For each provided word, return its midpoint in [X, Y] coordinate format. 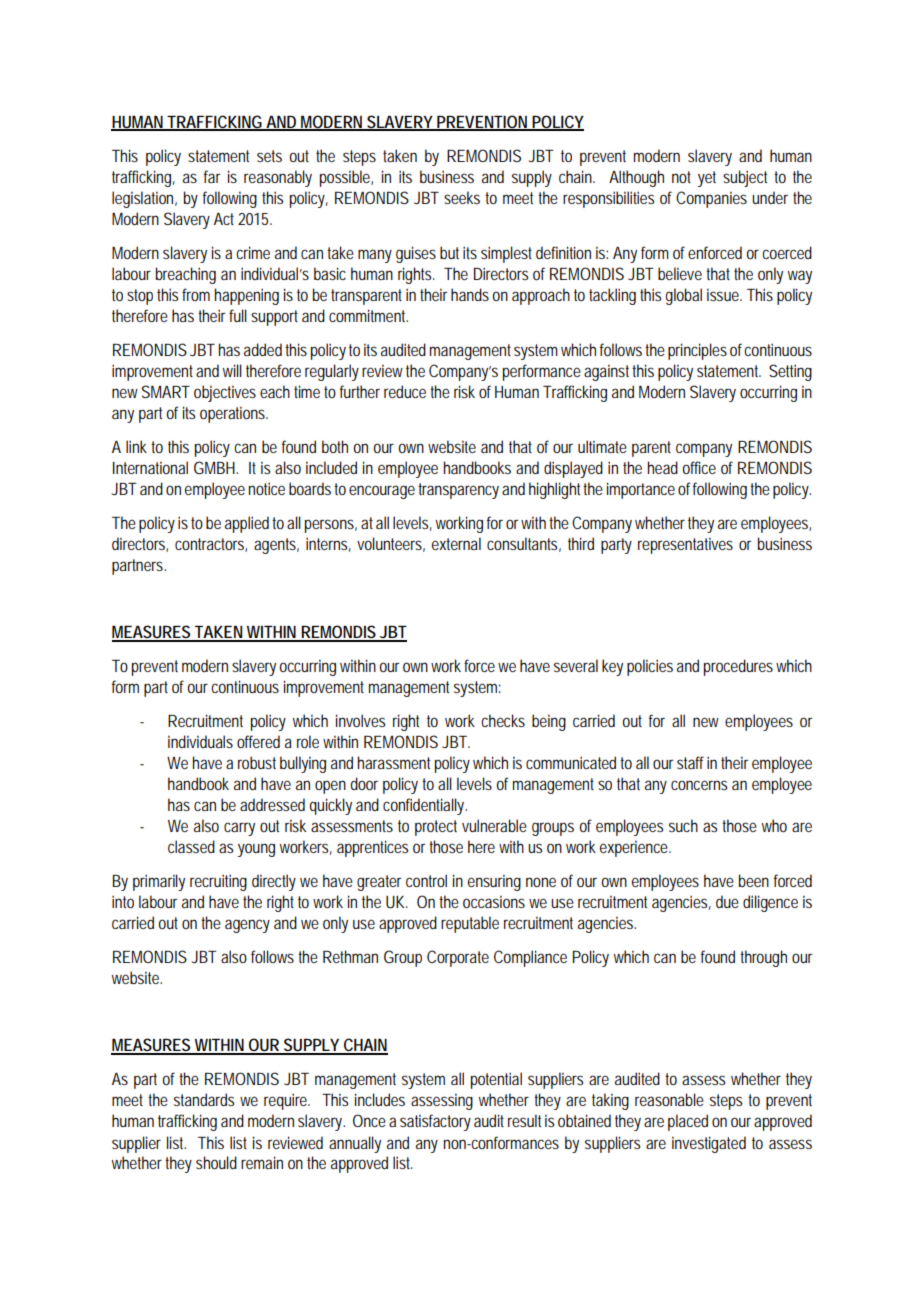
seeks [462, 197]
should [216, 1162]
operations [234, 414]
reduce [405, 391]
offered [258, 741]
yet [707, 179]
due [727, 901]
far [212, 176]
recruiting [218, 882]
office [699, 467]
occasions [494, 901]
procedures [738, 667]
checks [503, 720]
